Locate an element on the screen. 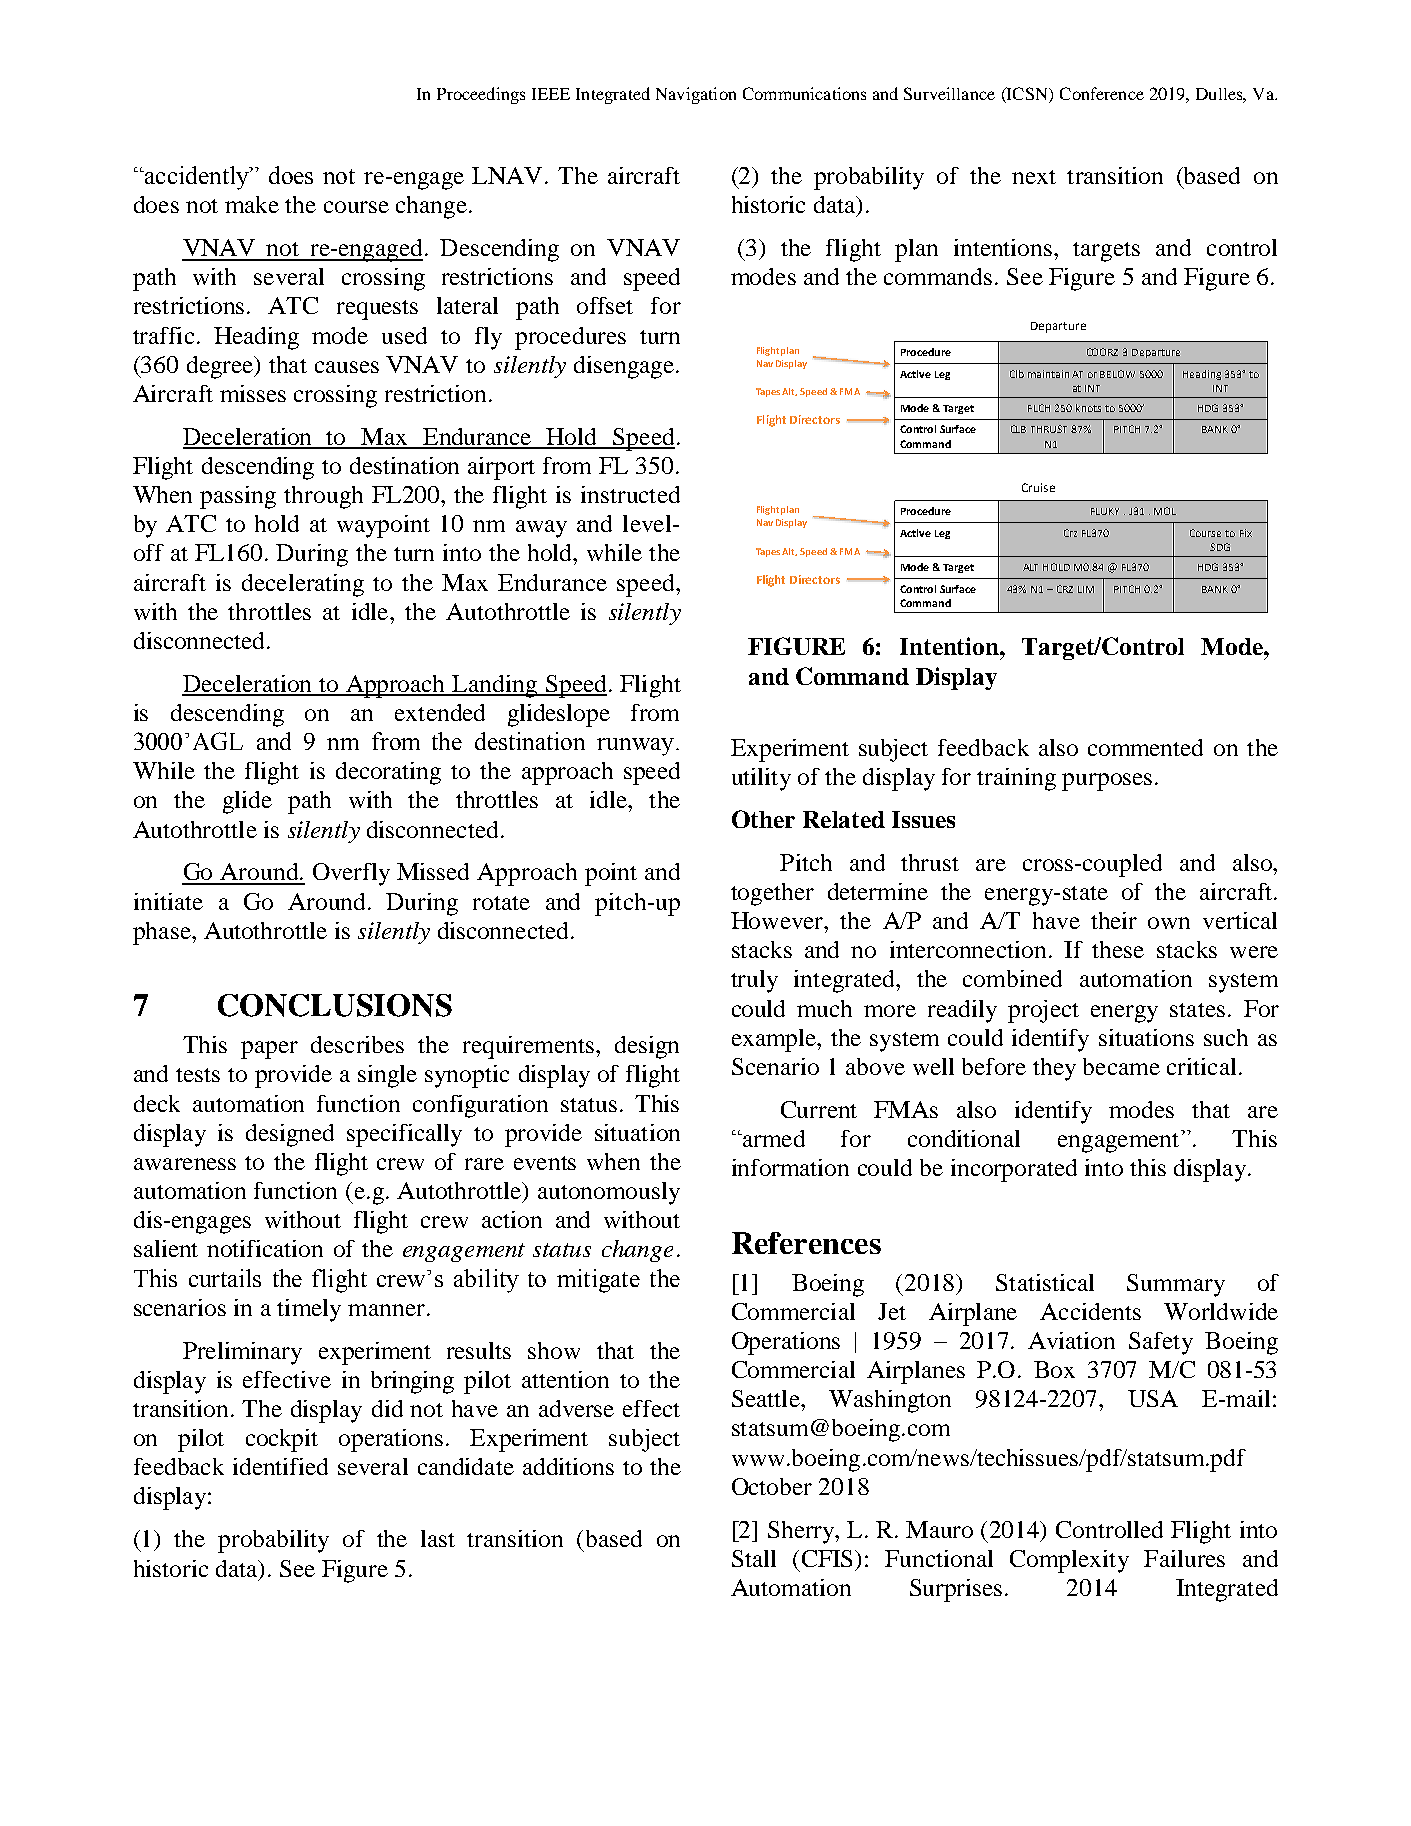 The width and height of the screenshot is (1411, 1826). Navigation is located at coordinates (696, 95).
